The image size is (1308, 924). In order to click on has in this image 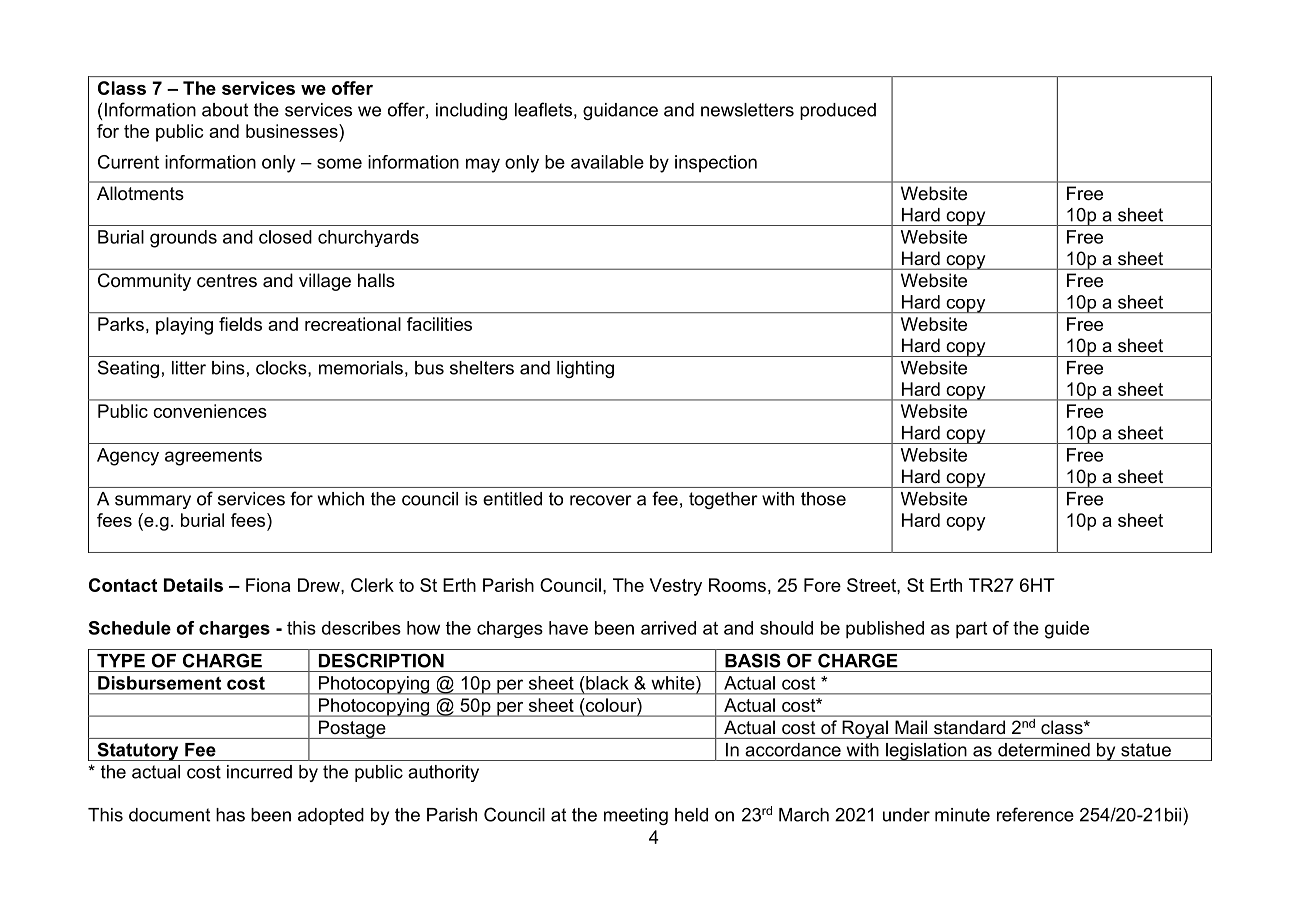, I will do `click(230, 815)`.
